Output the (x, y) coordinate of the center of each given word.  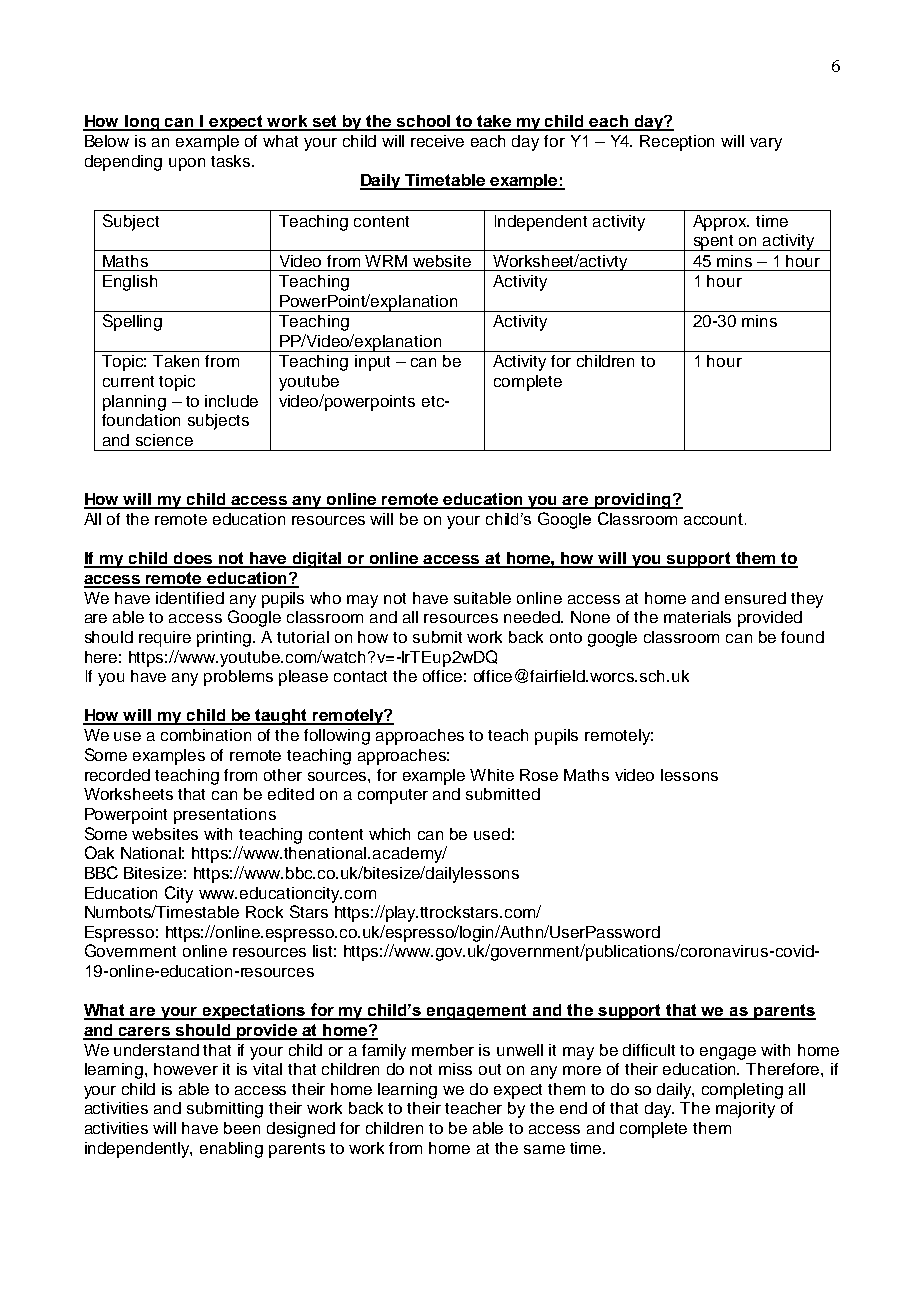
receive (437, 141)
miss (455, 1069)
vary (766, 144)
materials (697, 617)
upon (187, 164)
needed (533, 617)
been (242, 1128)
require (165, 639)
